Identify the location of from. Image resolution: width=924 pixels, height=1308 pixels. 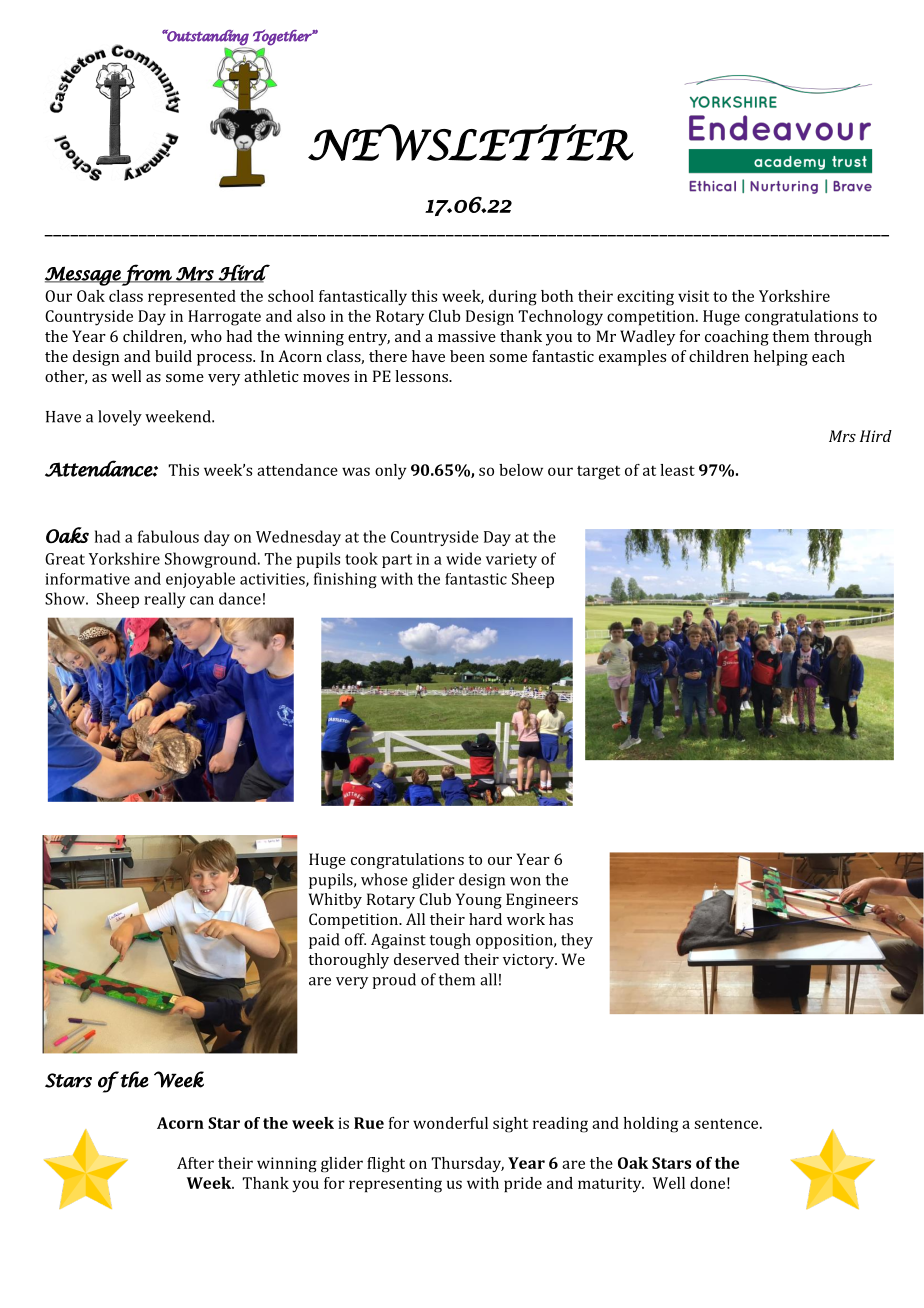
(147, 275).
